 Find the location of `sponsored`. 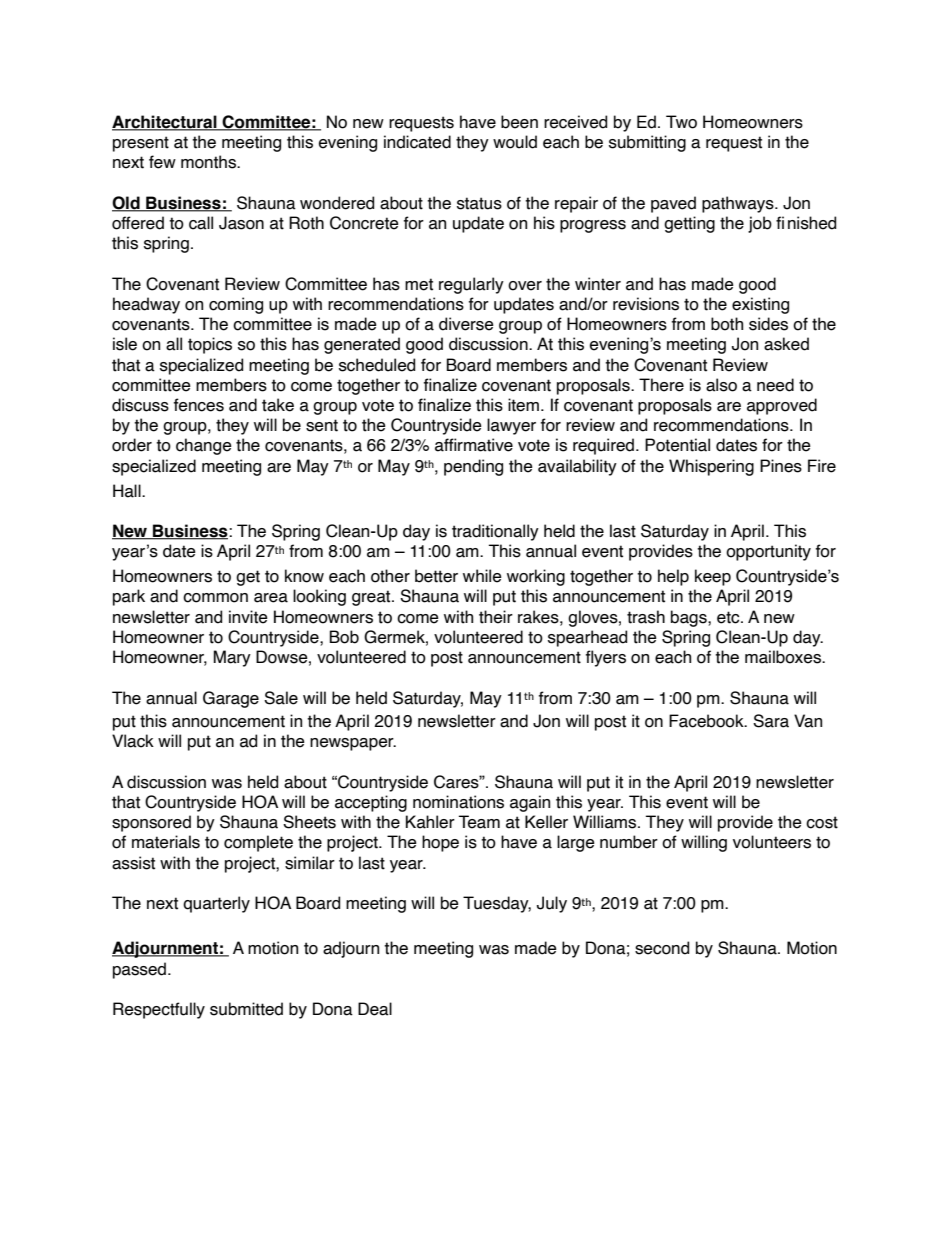

sponsored is located at coordinates (151, 823).
